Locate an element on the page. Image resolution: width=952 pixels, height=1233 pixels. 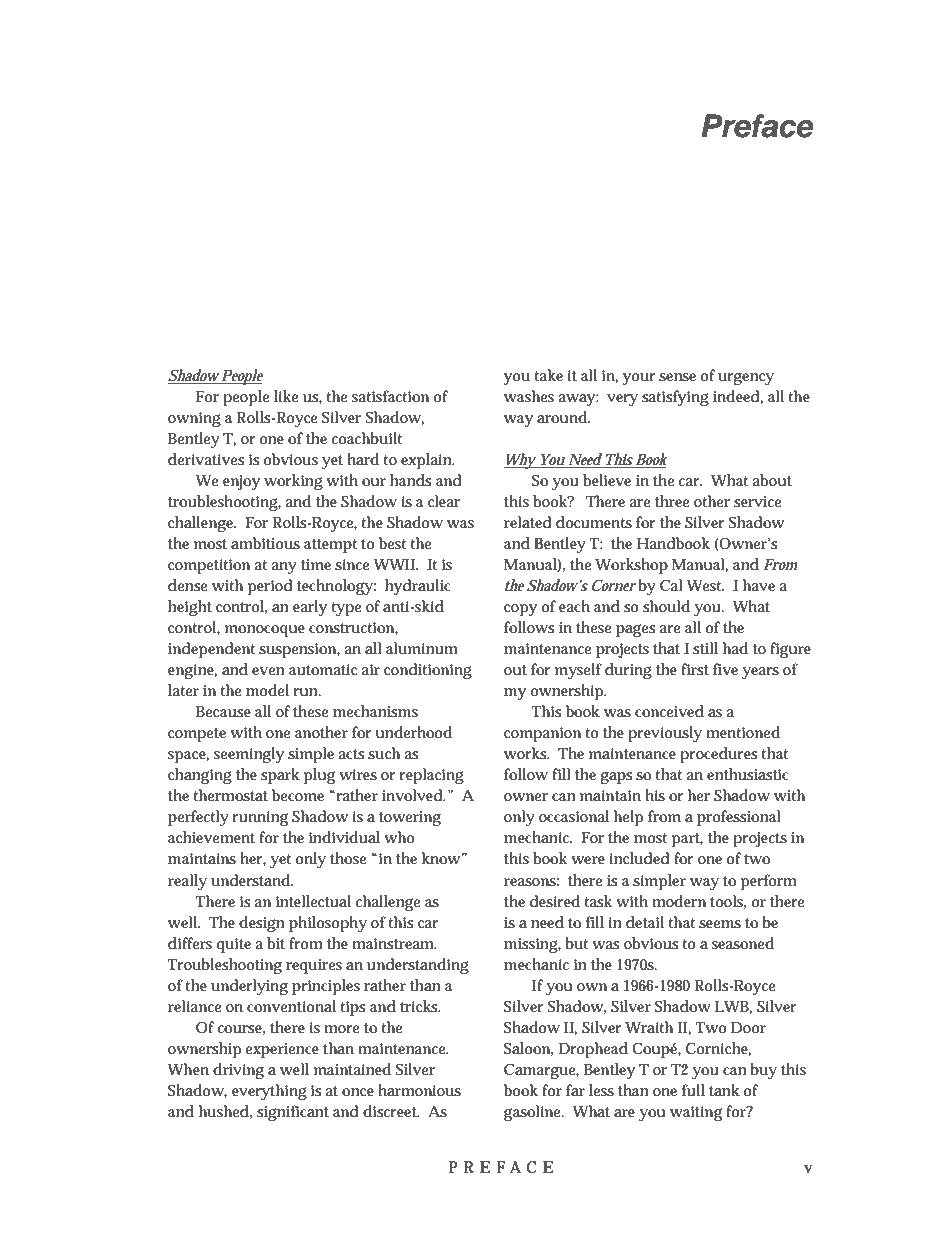
gasoline is located at coordinates (532, 1113).
